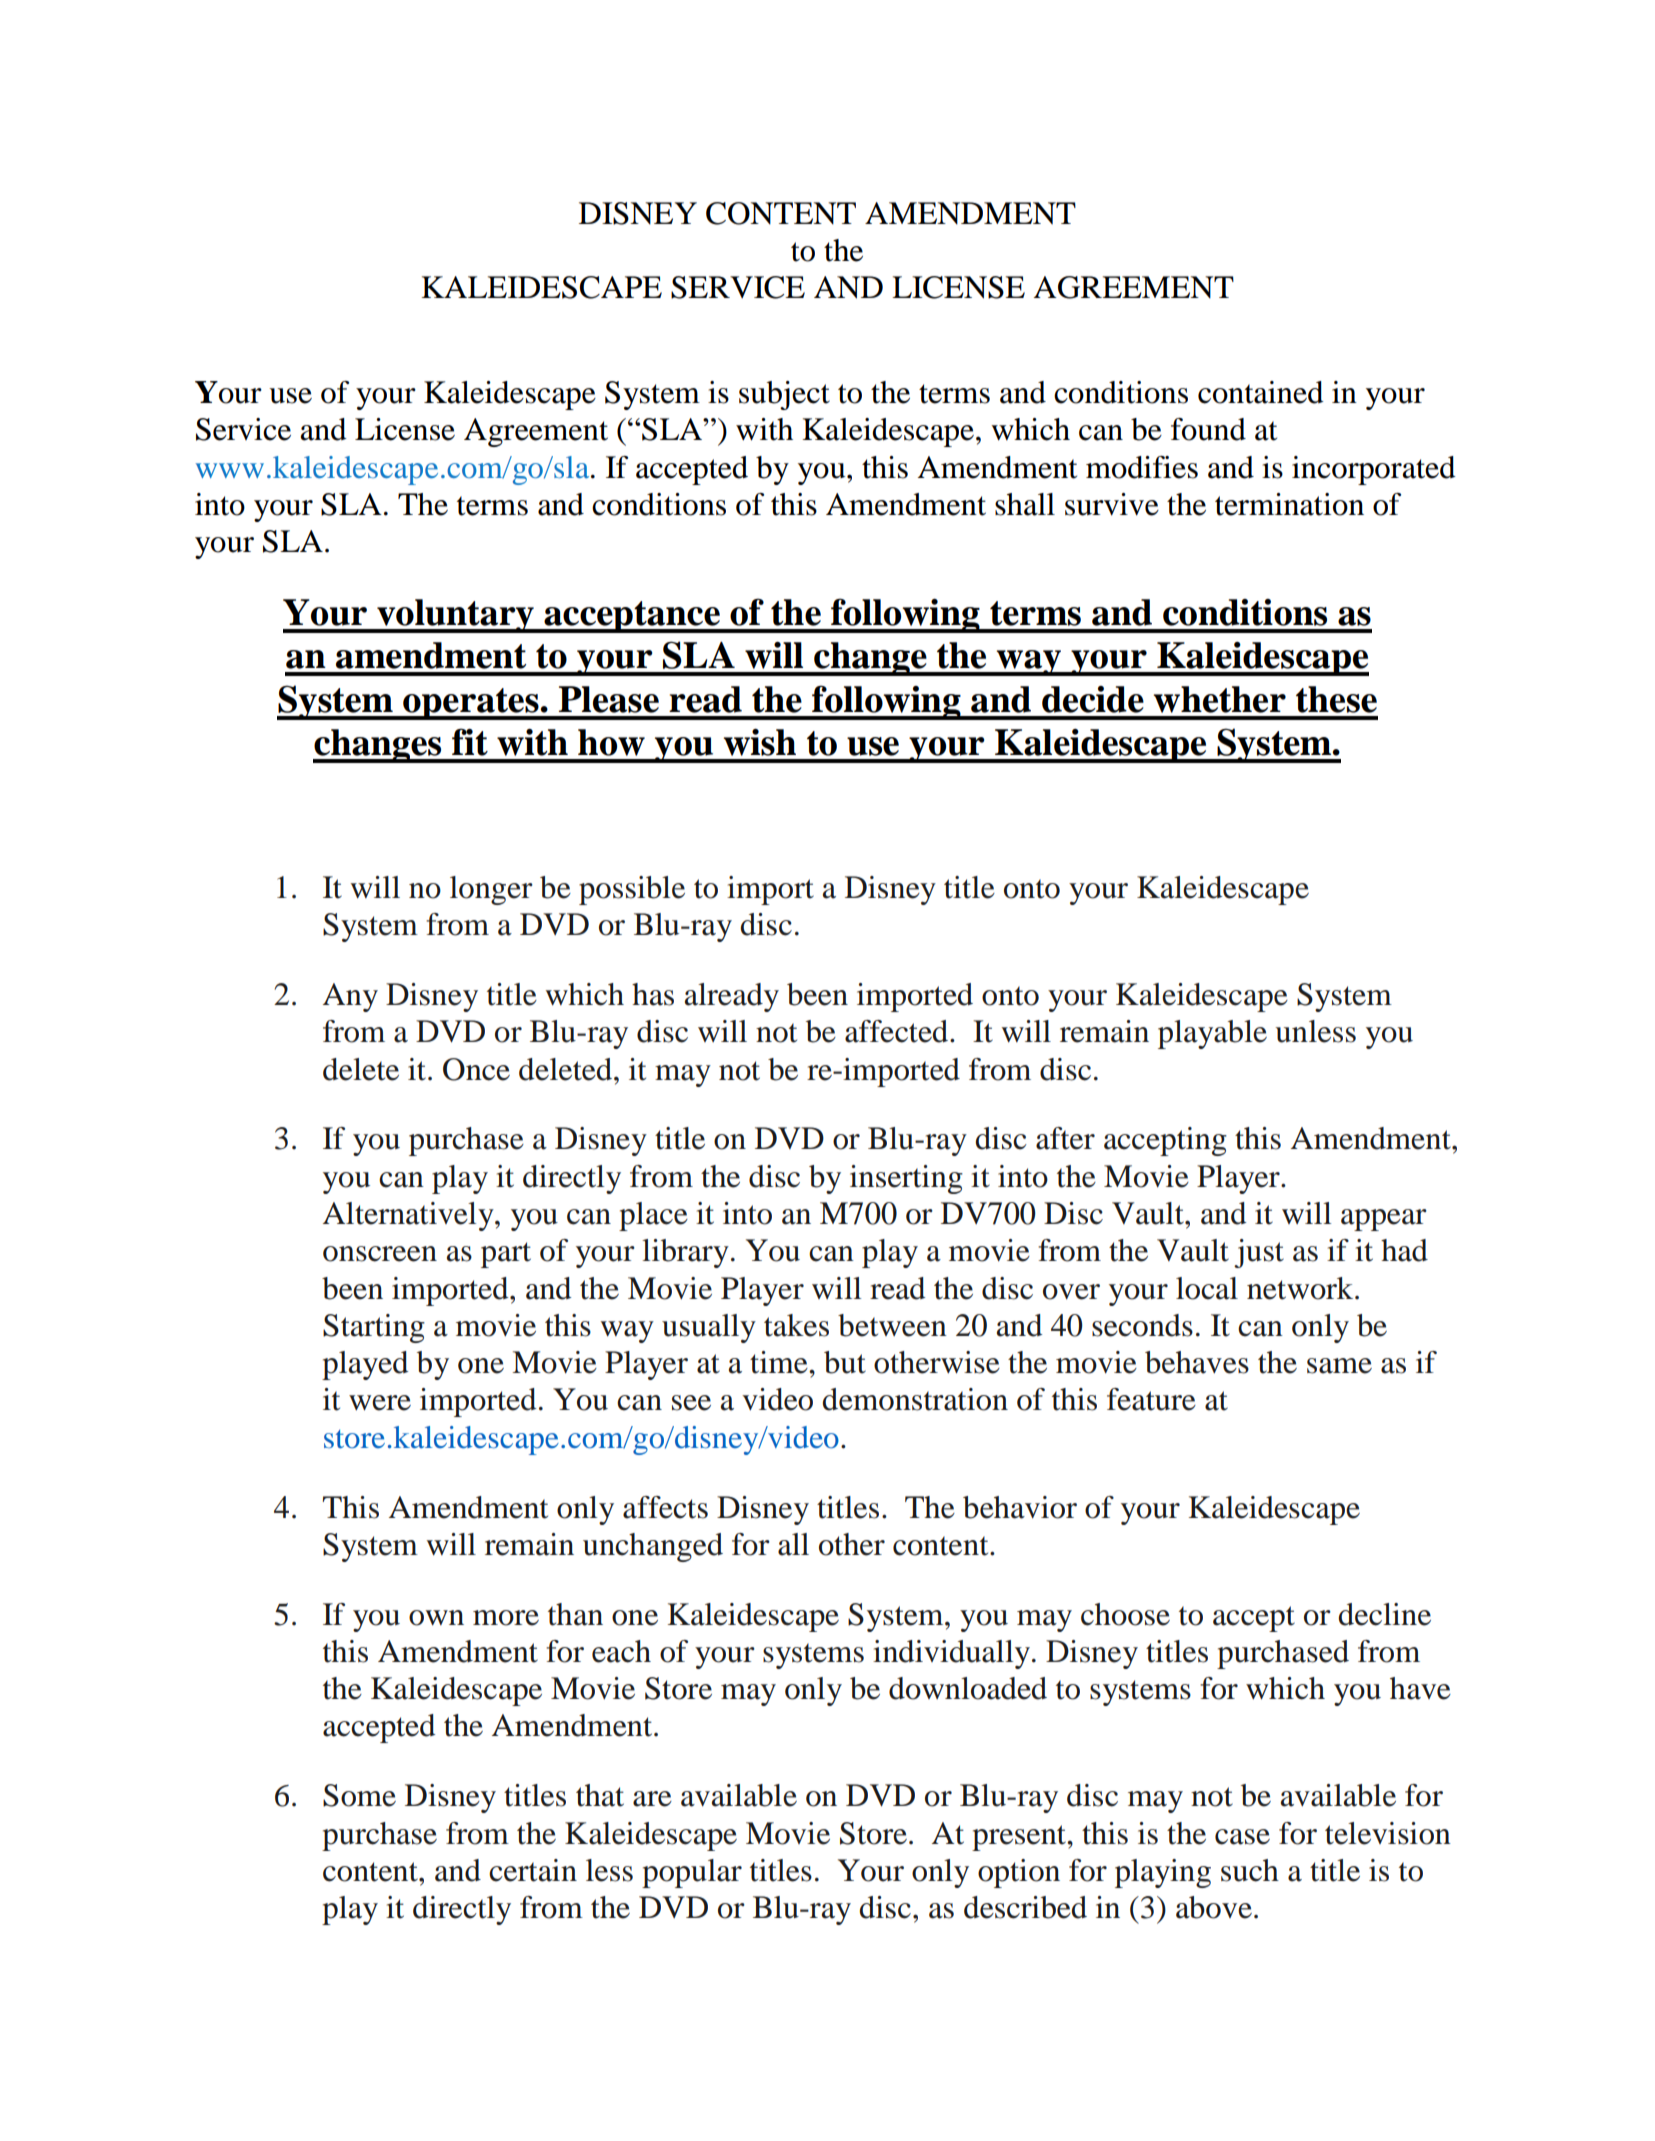 This document has height=2141, width=1655. What do you see at coordinates (1020, 1507) in the document?
I see `behavior` at bounding box center [1020, 1507].
